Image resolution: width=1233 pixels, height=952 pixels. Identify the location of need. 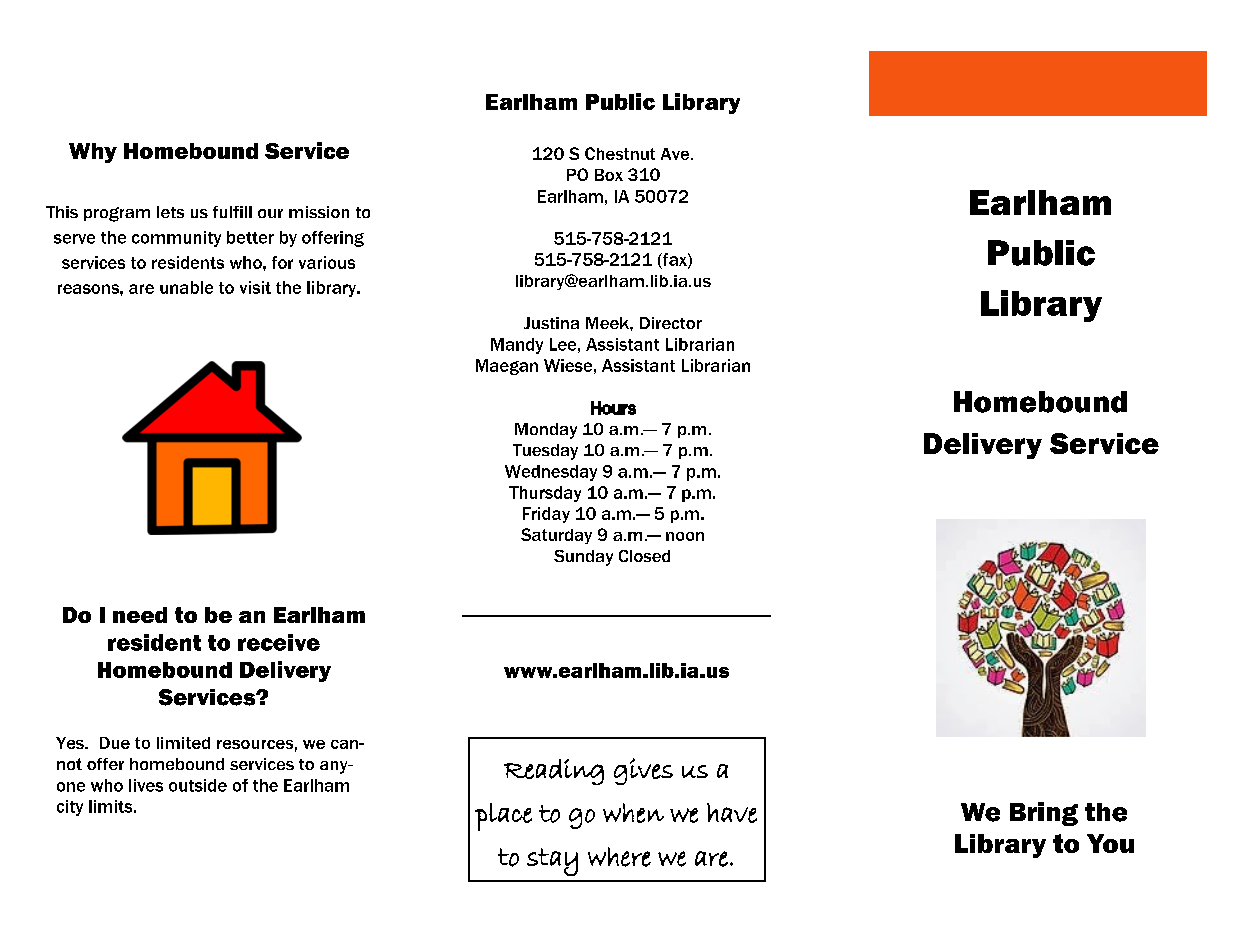
(140, 615).
